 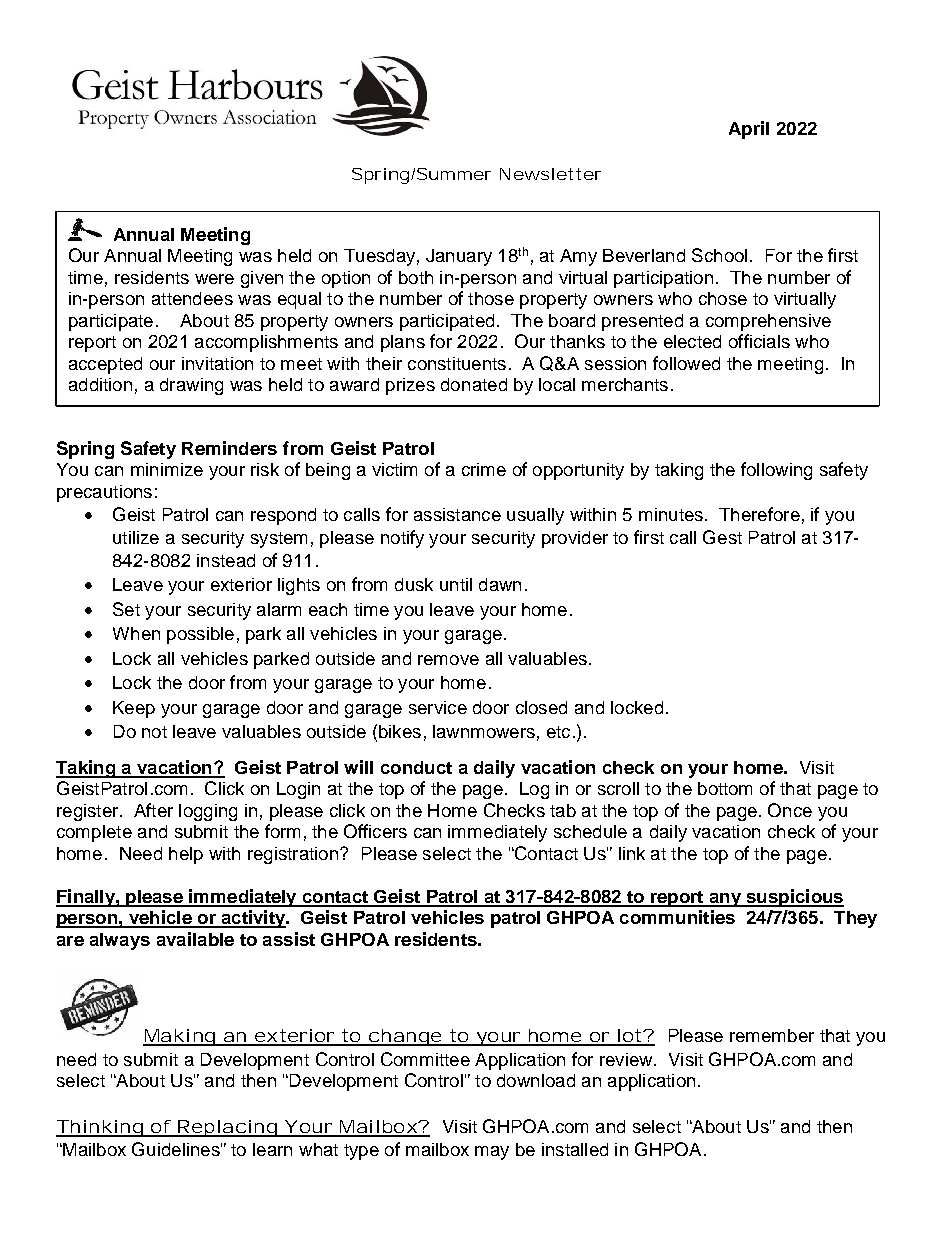 I want to click on Gest, so click(x=722, y=537).
